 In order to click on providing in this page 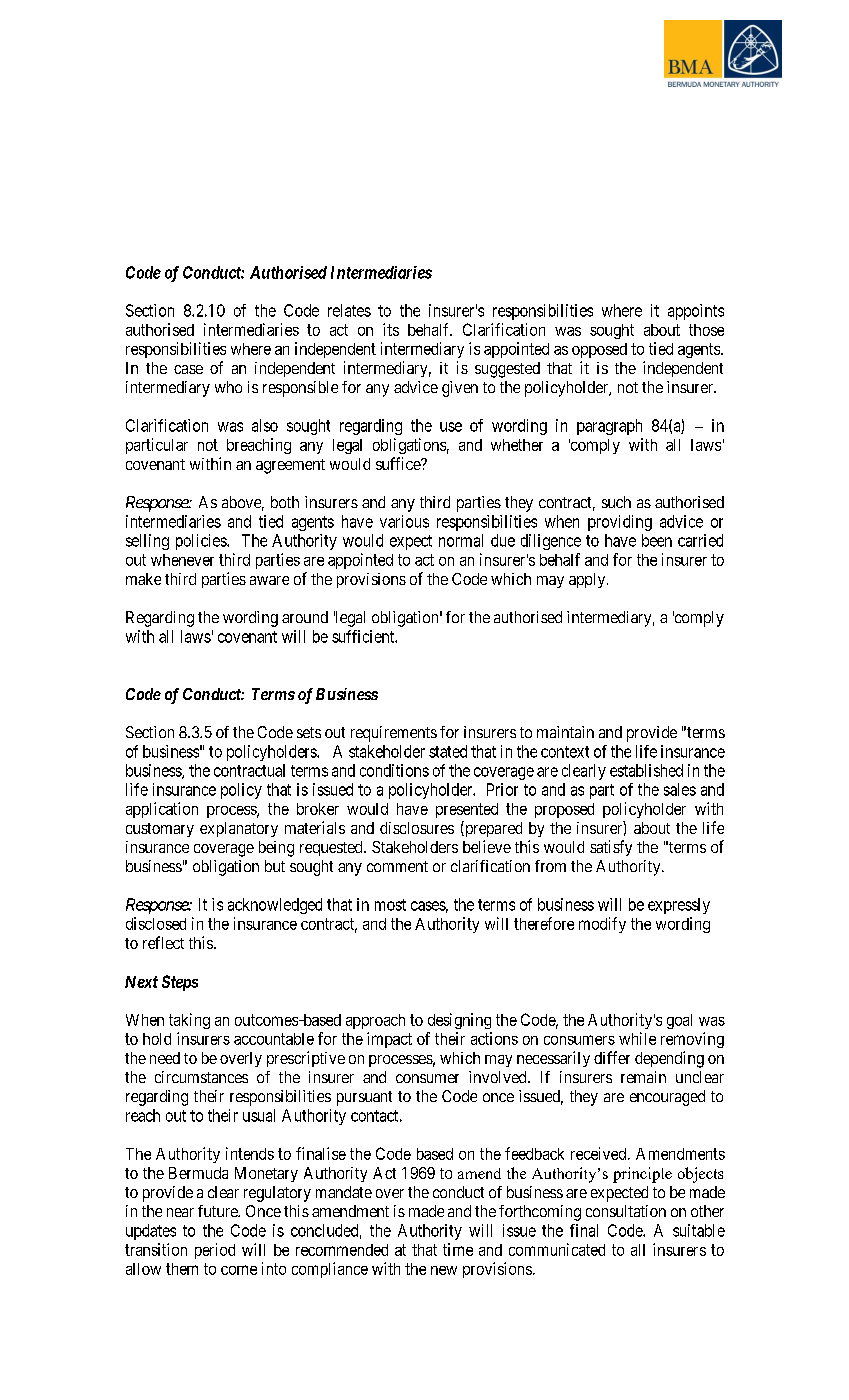, I will do `click(620, 523)`.
